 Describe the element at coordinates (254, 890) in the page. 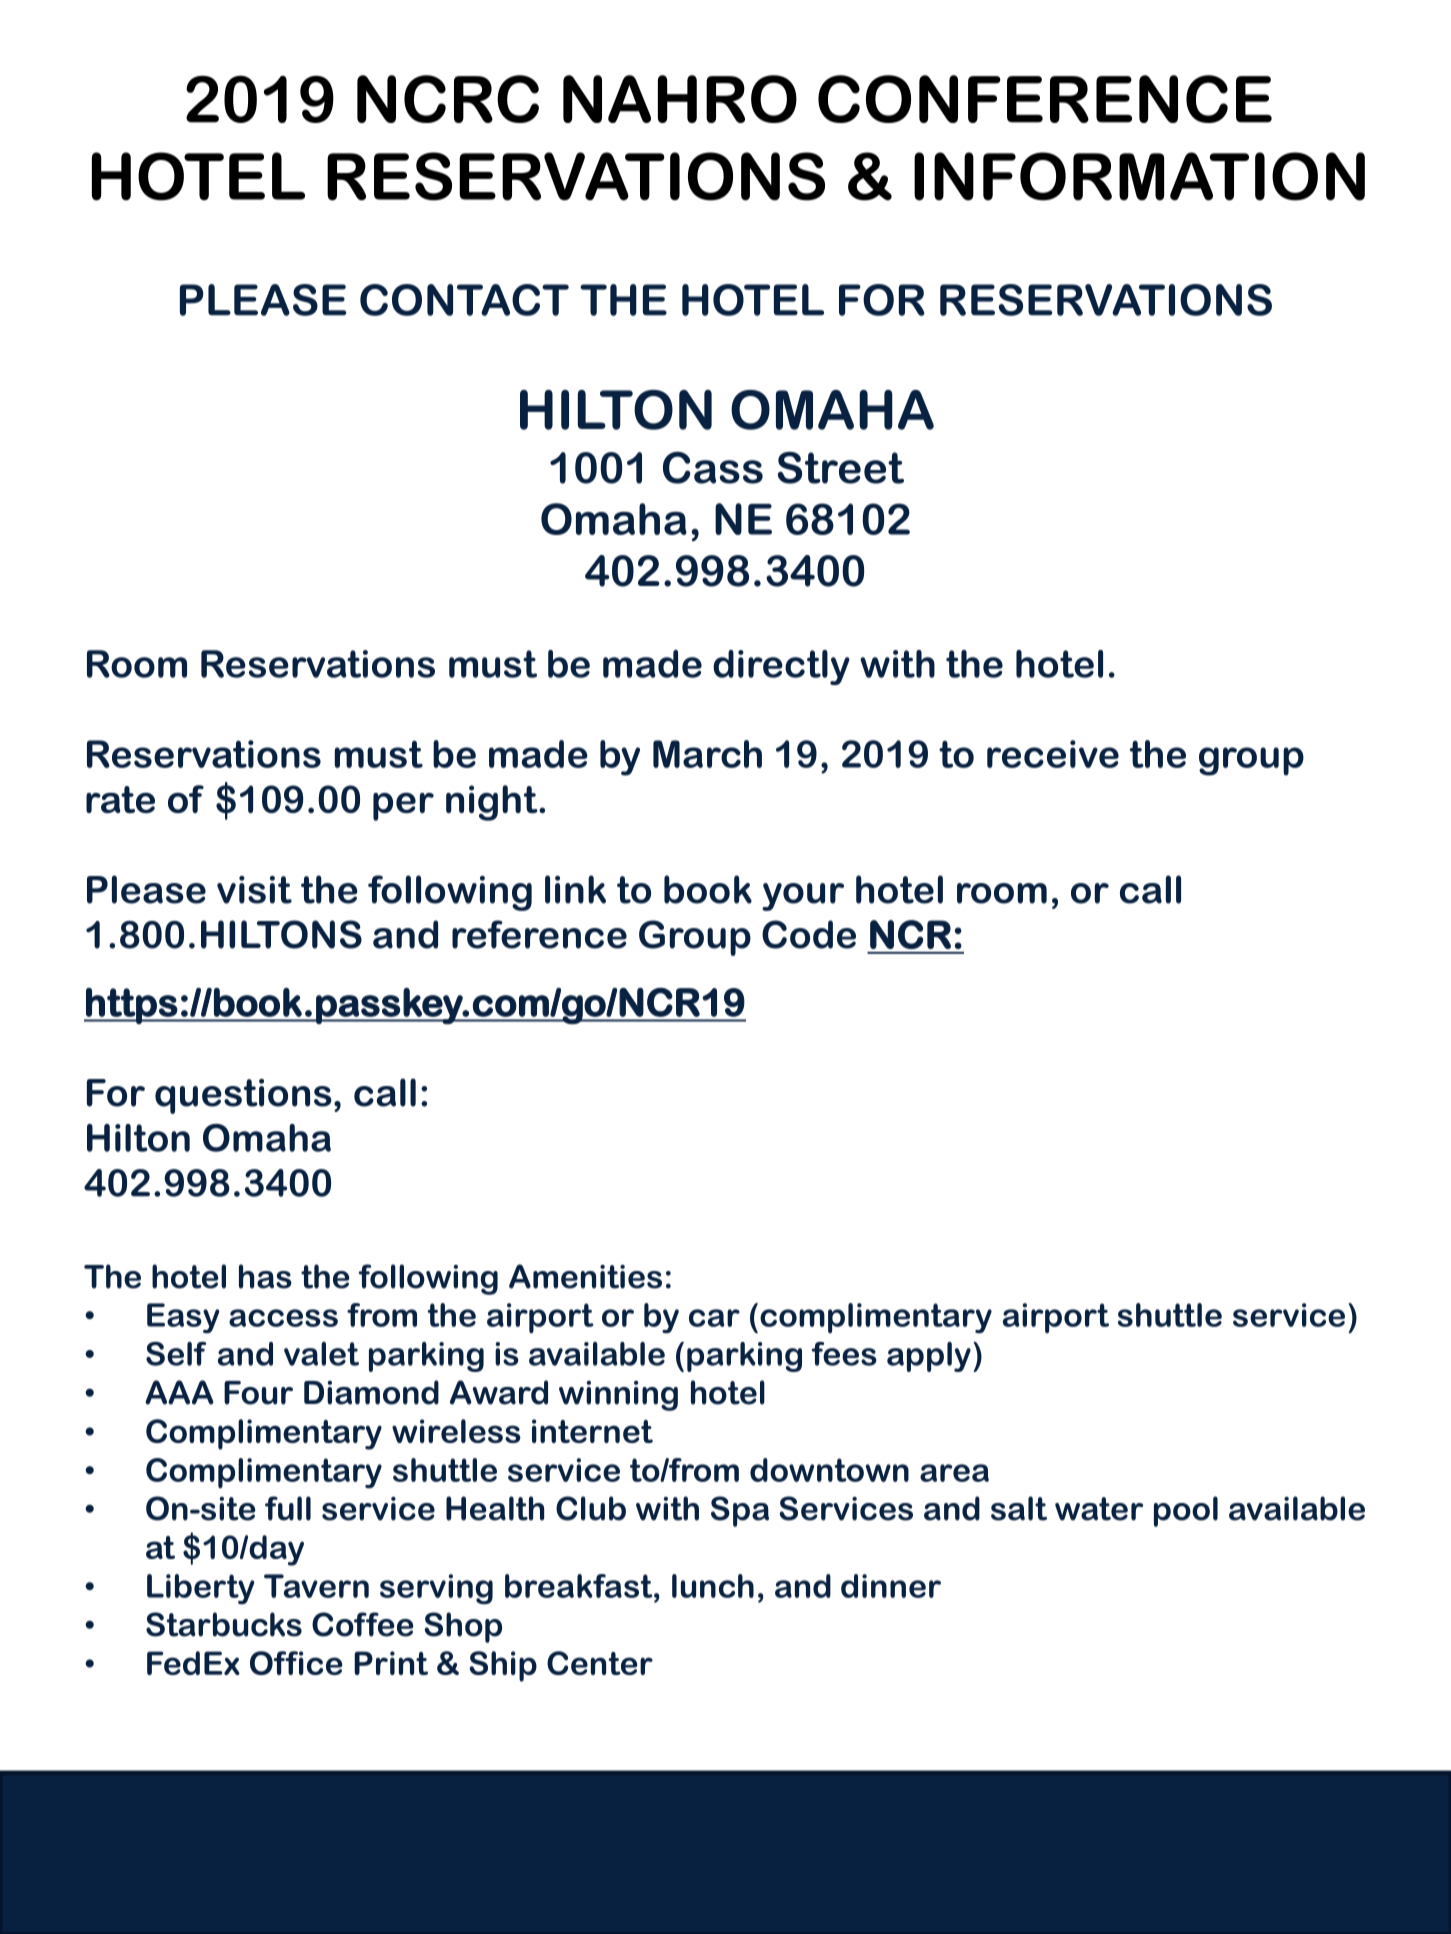

I see `visit` at that location.
